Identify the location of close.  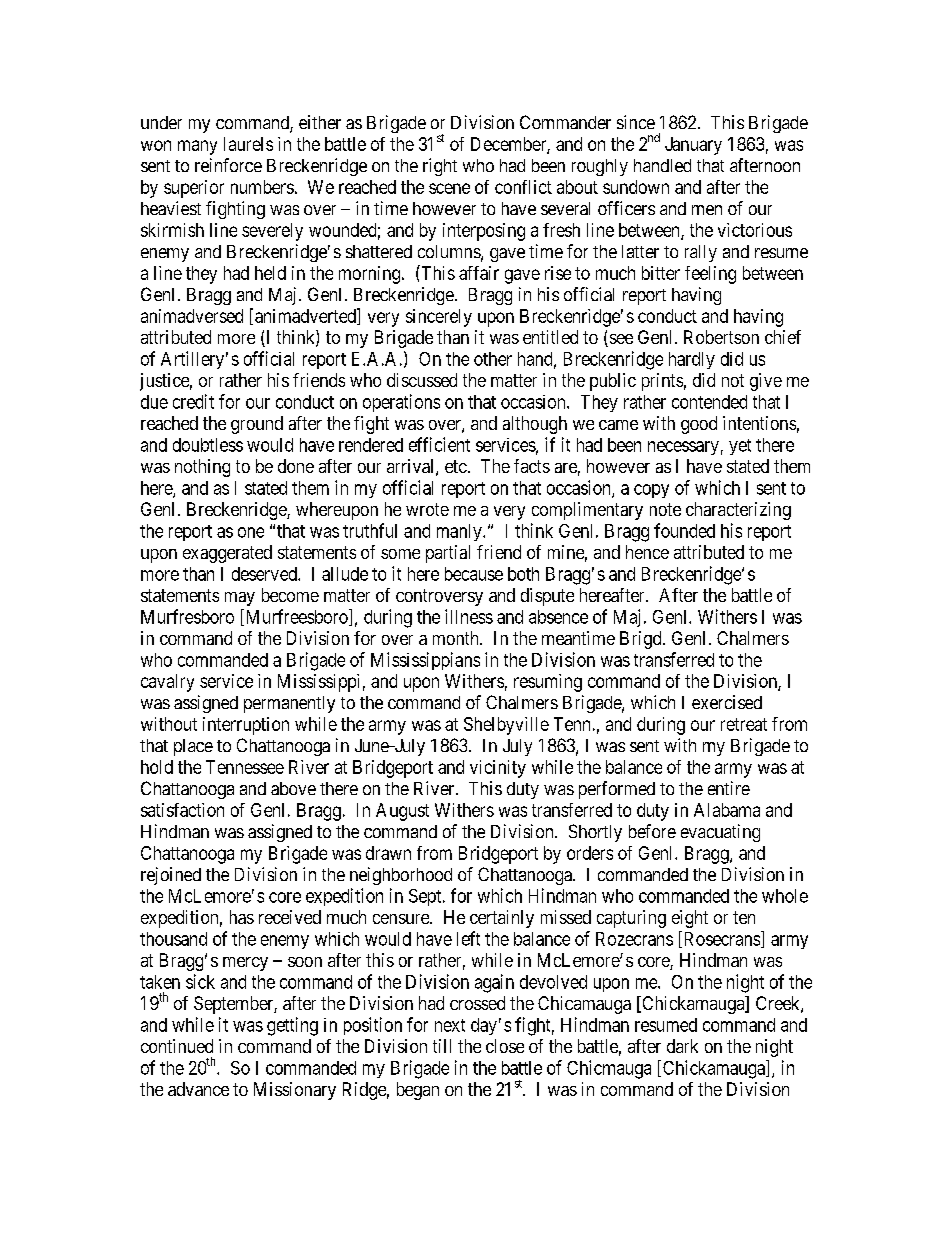
(505, 1046).
